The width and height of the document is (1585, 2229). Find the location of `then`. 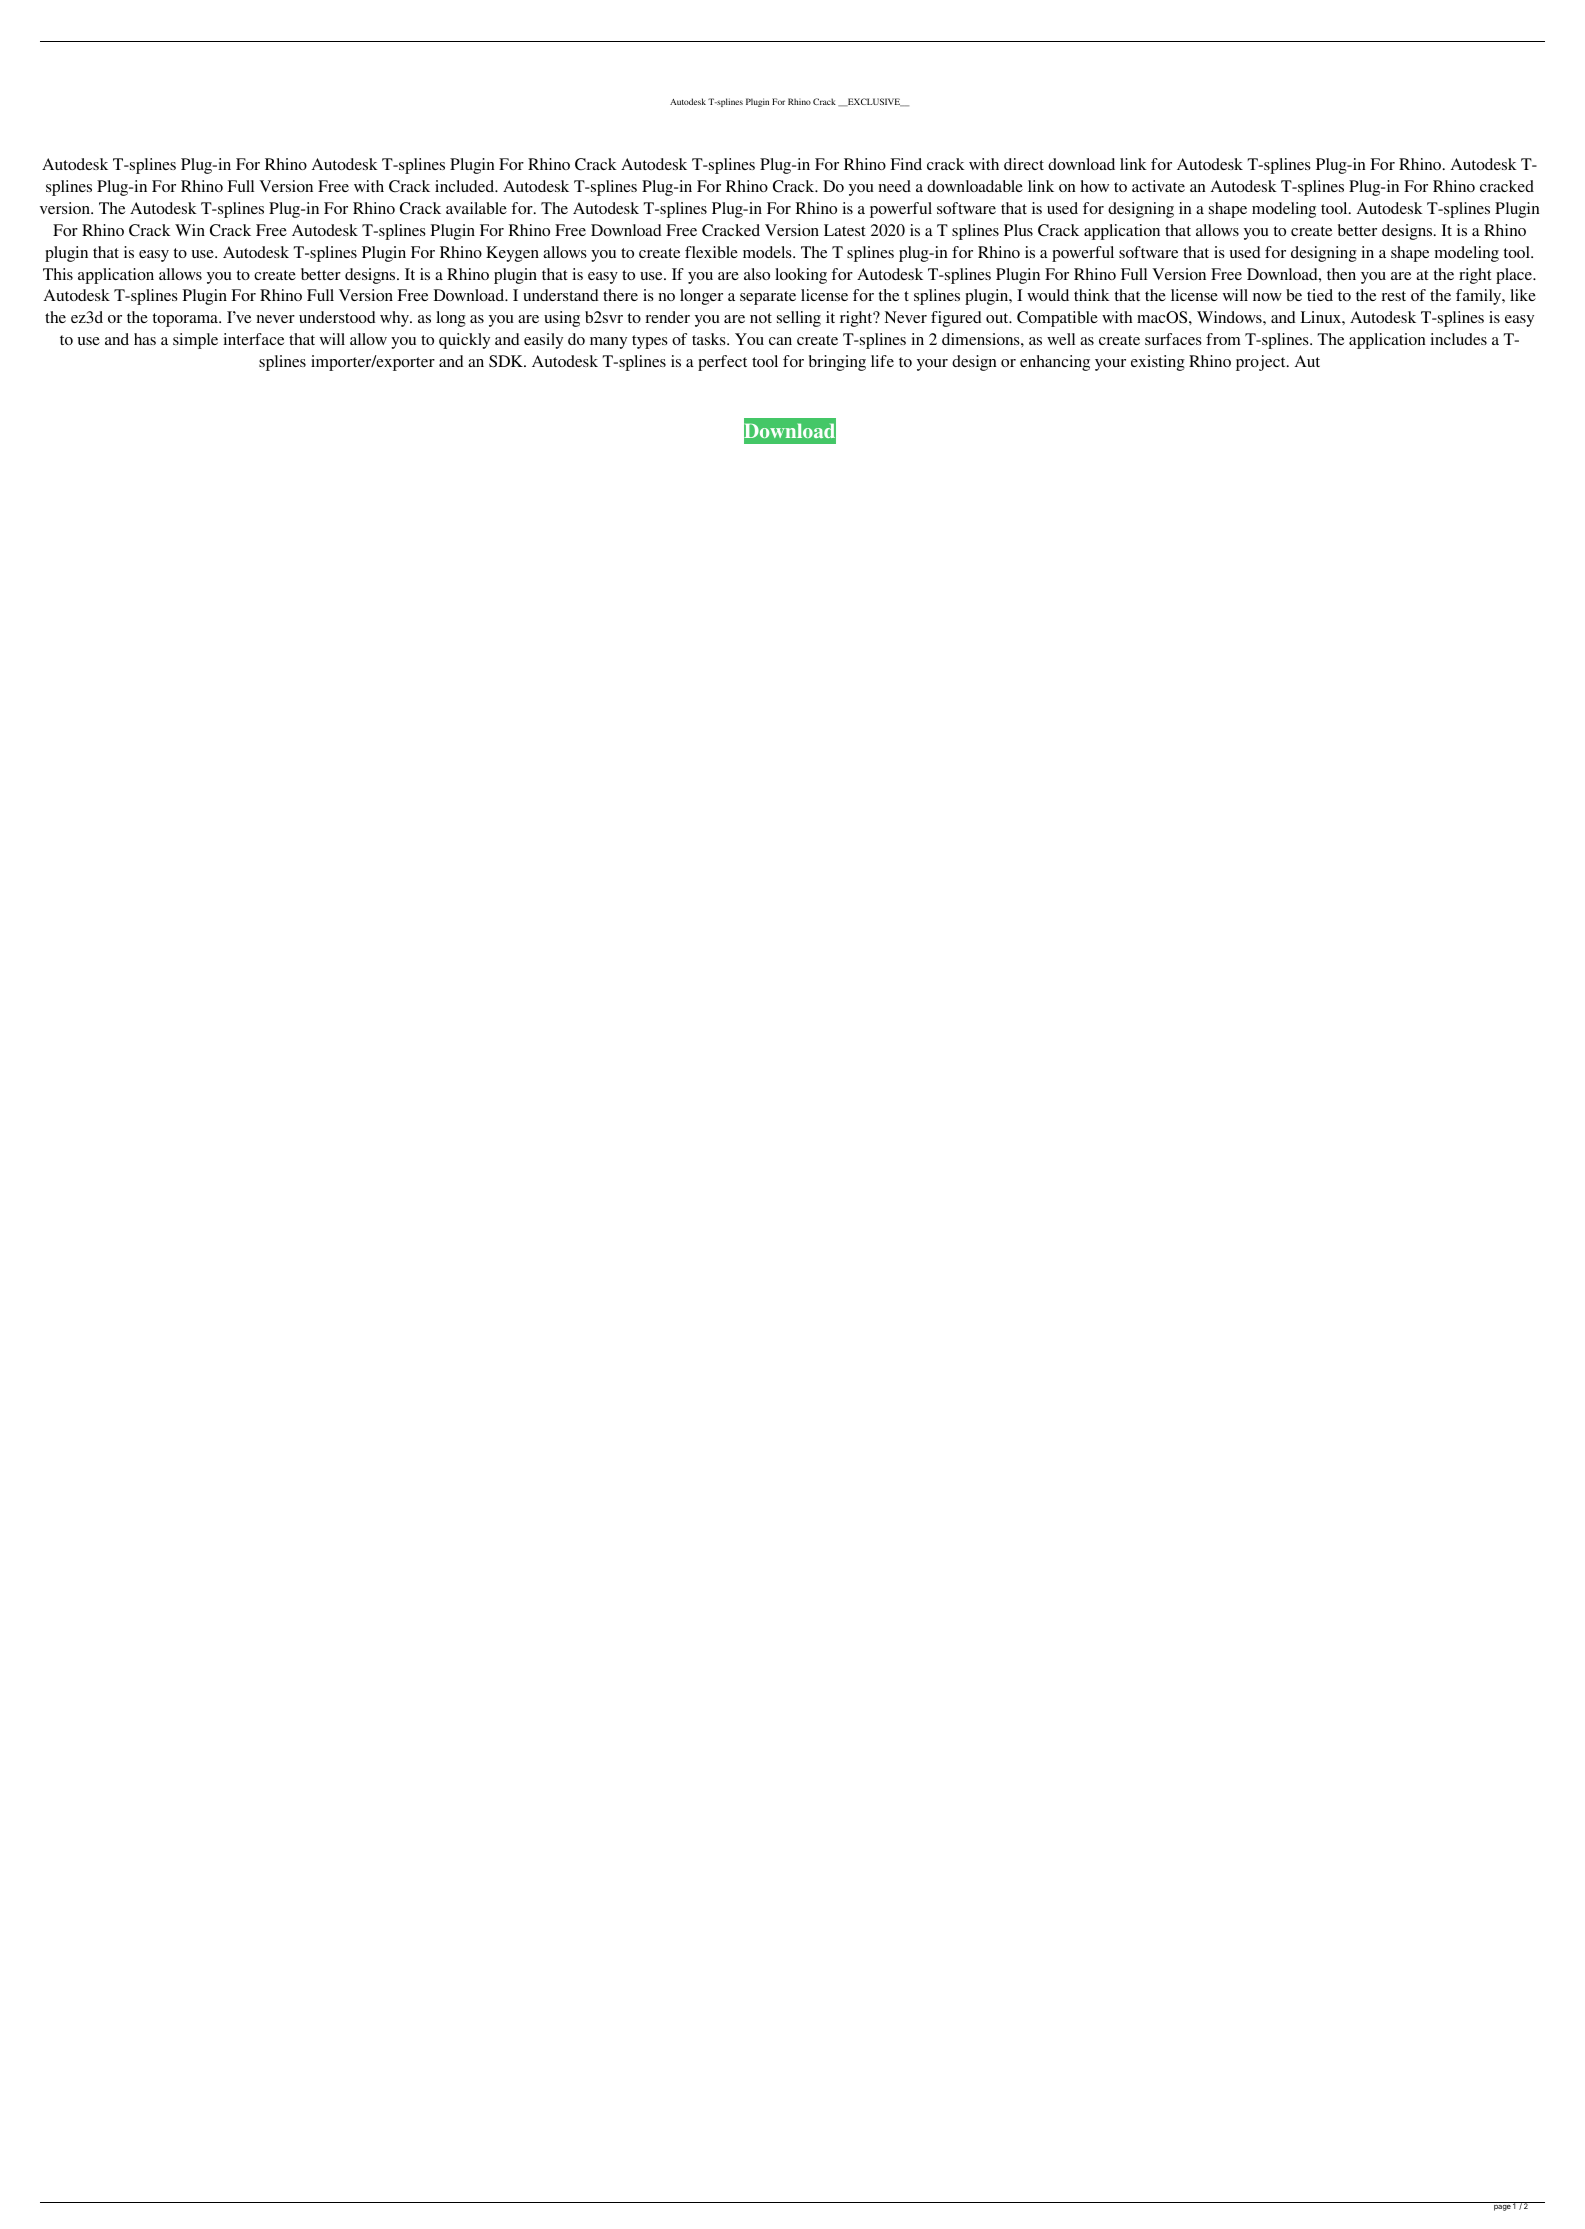

then is located at coordinates (1341, 274).
